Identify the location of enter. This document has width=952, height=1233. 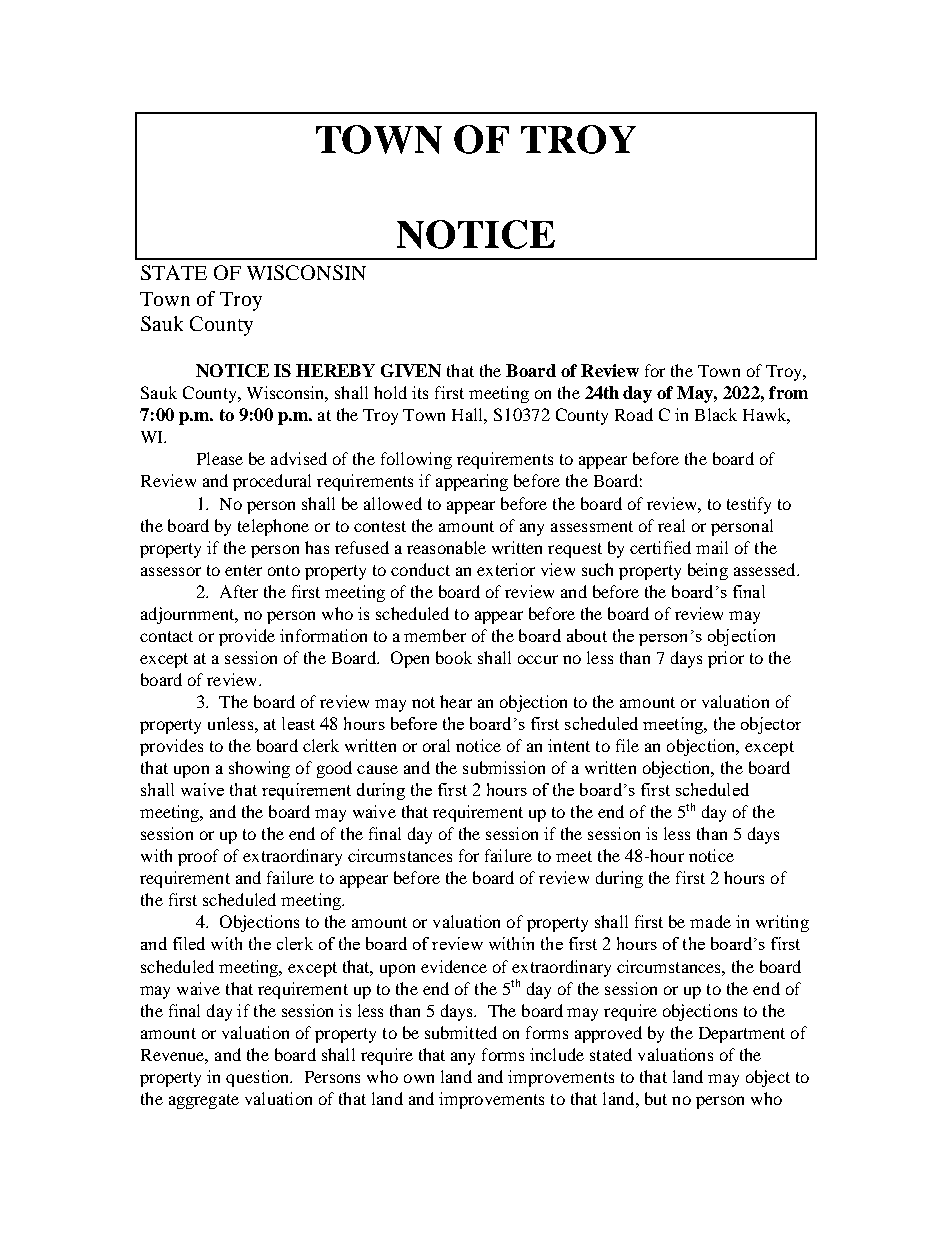
(243, 570).
